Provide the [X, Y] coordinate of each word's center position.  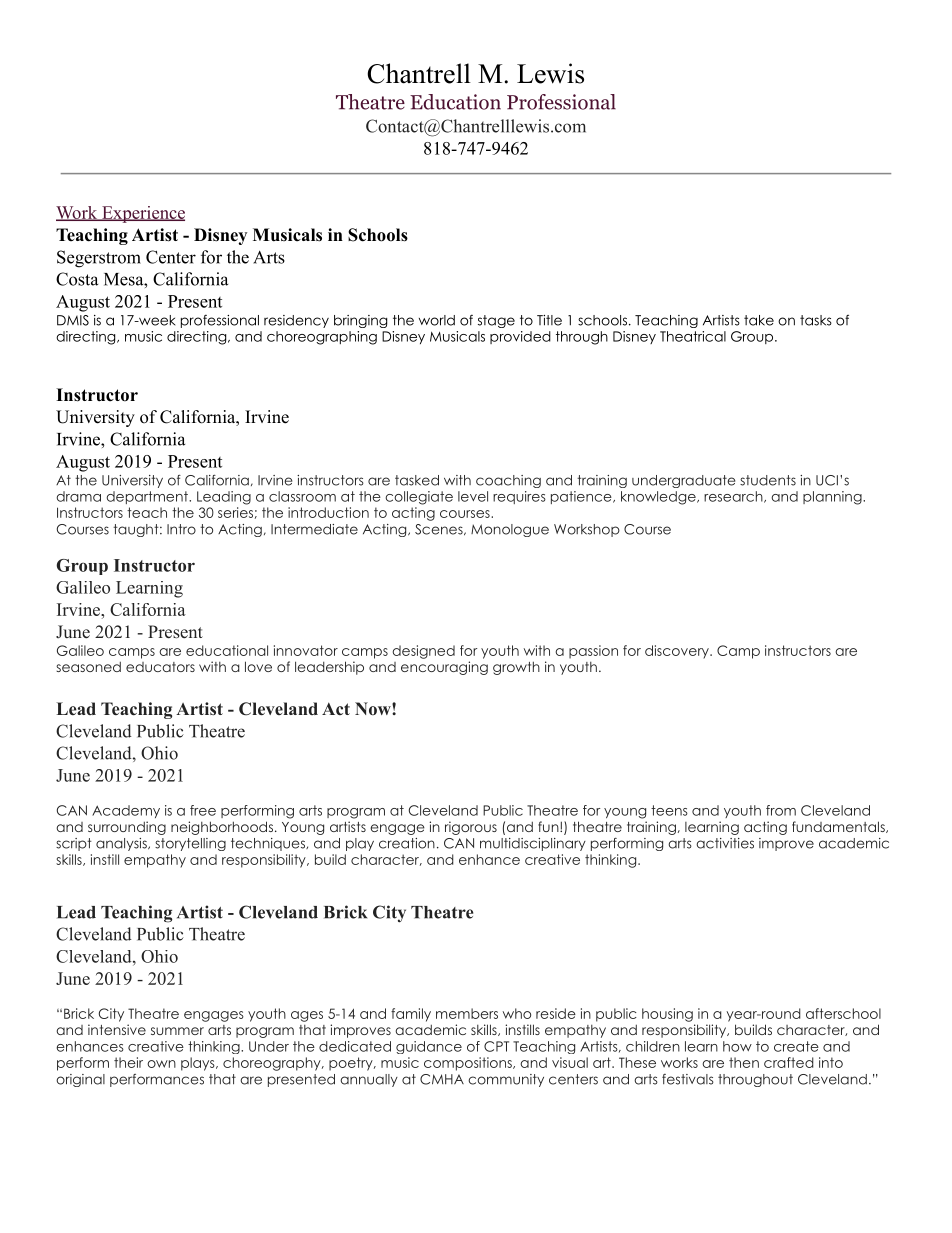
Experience [142, 214]
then [744, 1062]
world [437, 320]
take [759, 320]
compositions [469, 1064]
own [161, 1064]
